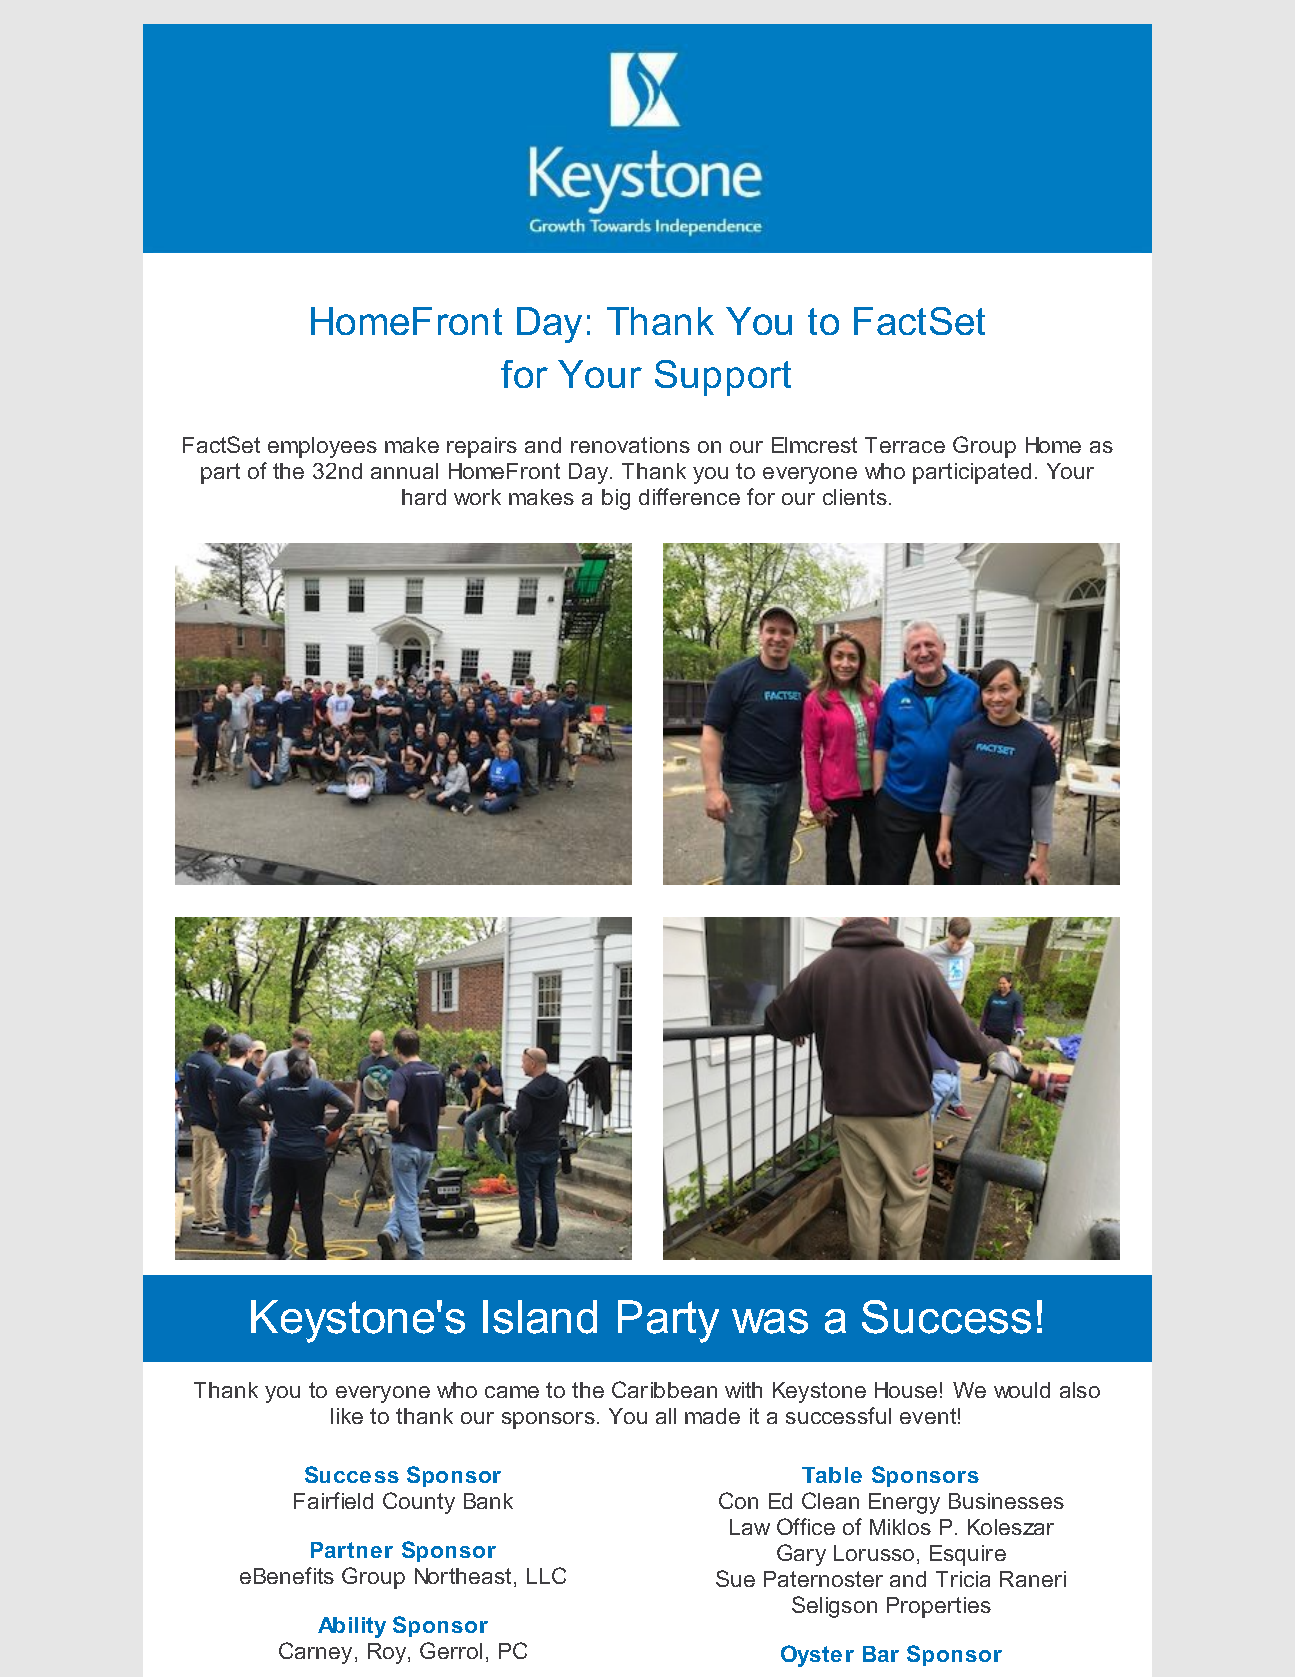 The height and width of the page is (1677, 1296). What do you see at coordinates (770, 1321) in the page?
I see `was` at bounding box center [770, 1321].
